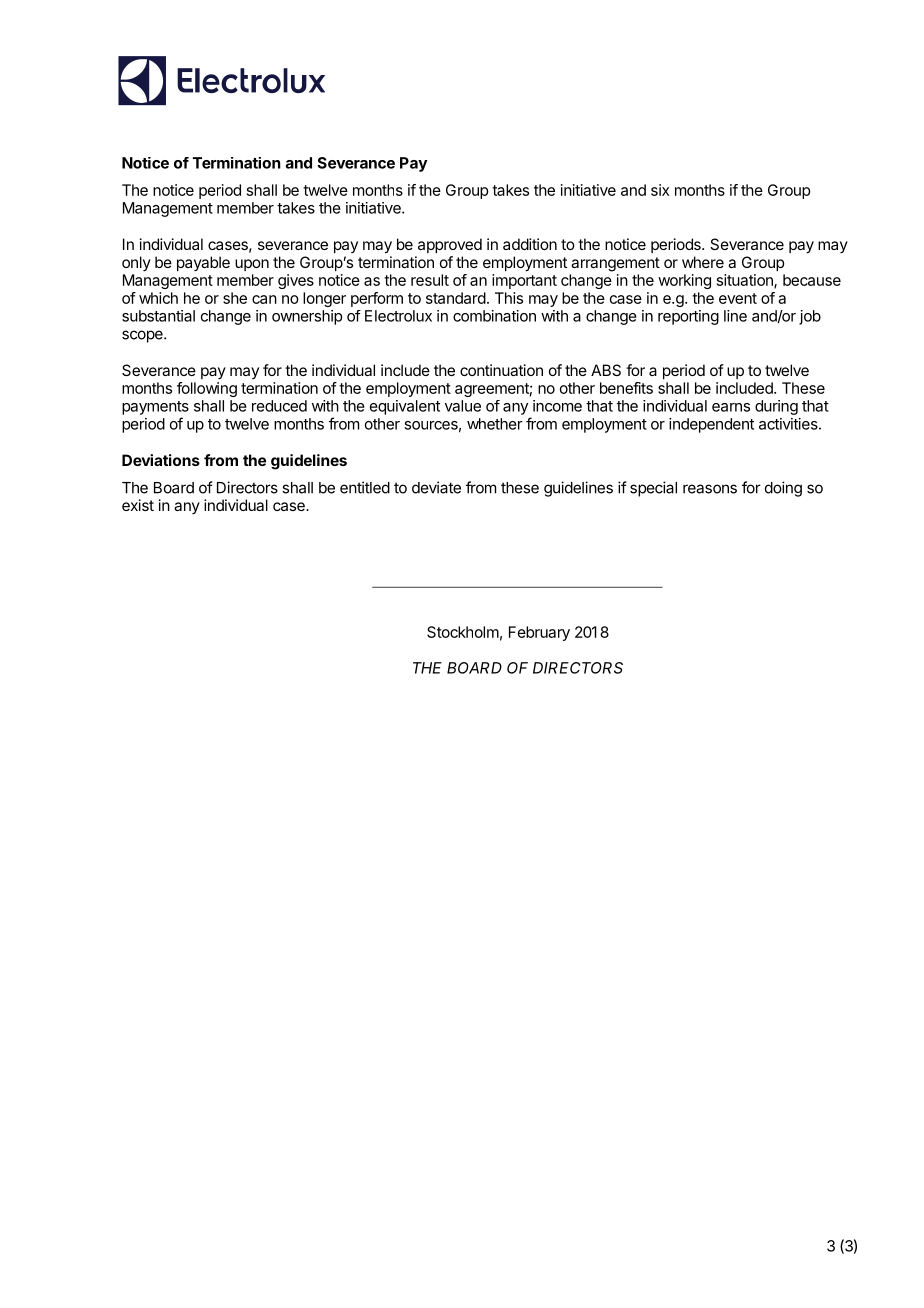 This document has height=1308, width=924. What do you see at coordinates (436, 487) in the document?
I see `deviate` at bounding box center [436, 487].
